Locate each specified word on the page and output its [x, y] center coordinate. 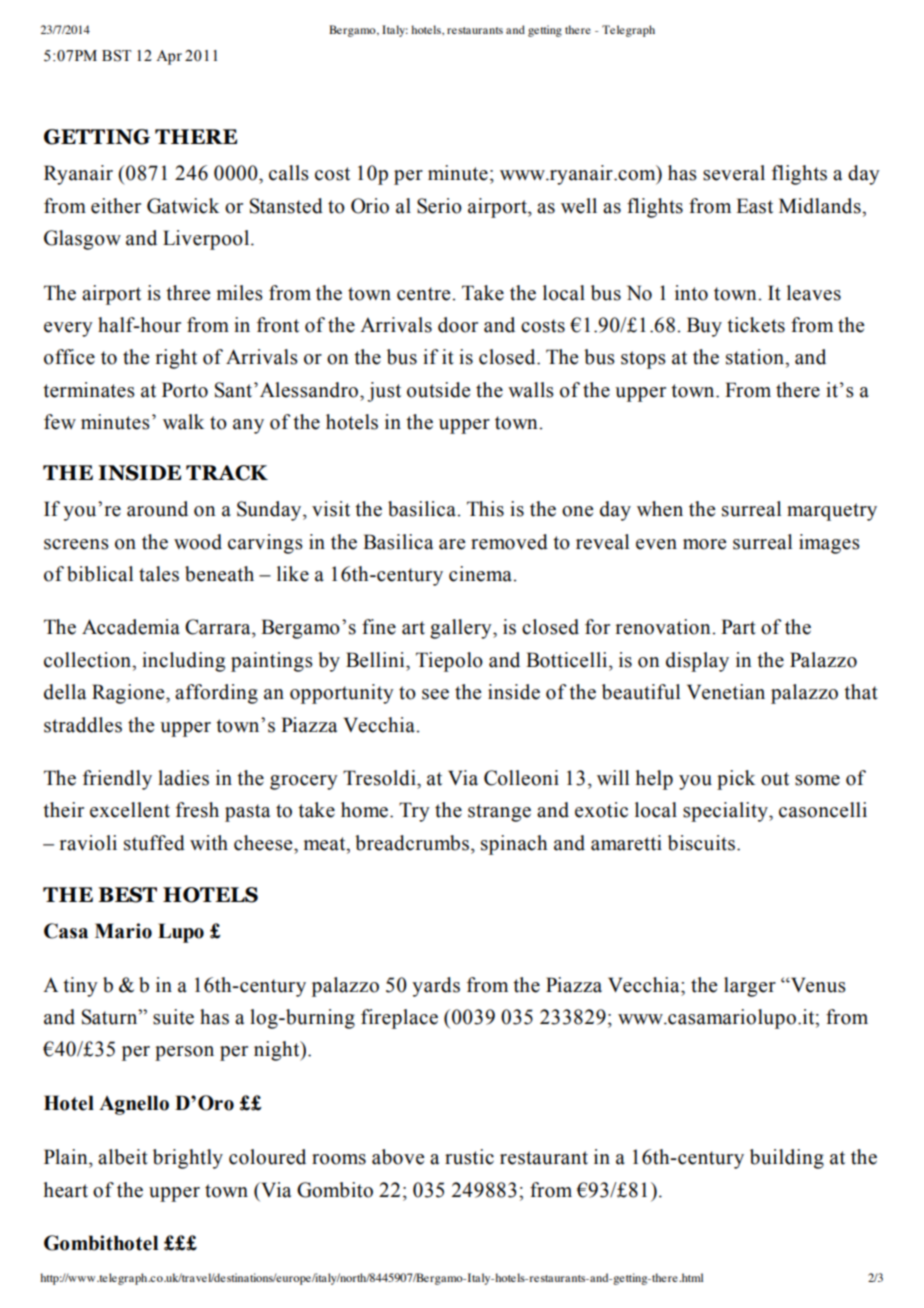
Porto [185, 390]
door [458, 325]
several [734, 173]
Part [738, 627]
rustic [469, 1157]
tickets [756, 325]
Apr [169, 57]
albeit [123, 1157]
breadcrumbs [412, 843]
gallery [462, 629]
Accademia [131, 627]
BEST [127, 895]
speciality [726, 812]
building [787, 1159]
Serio [439, 206]
